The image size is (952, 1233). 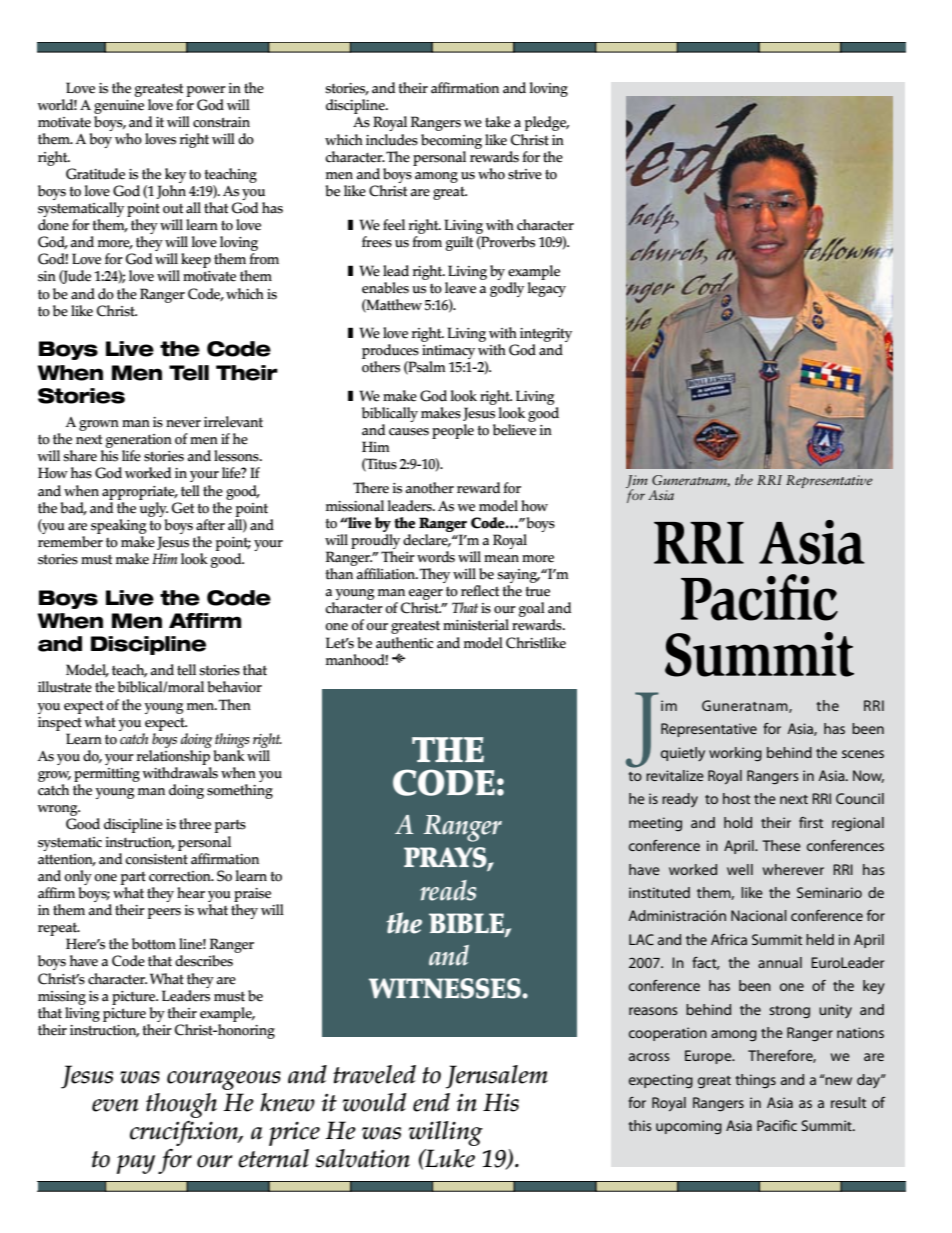 I want to click on Jim, so click(x=637, y=482).
